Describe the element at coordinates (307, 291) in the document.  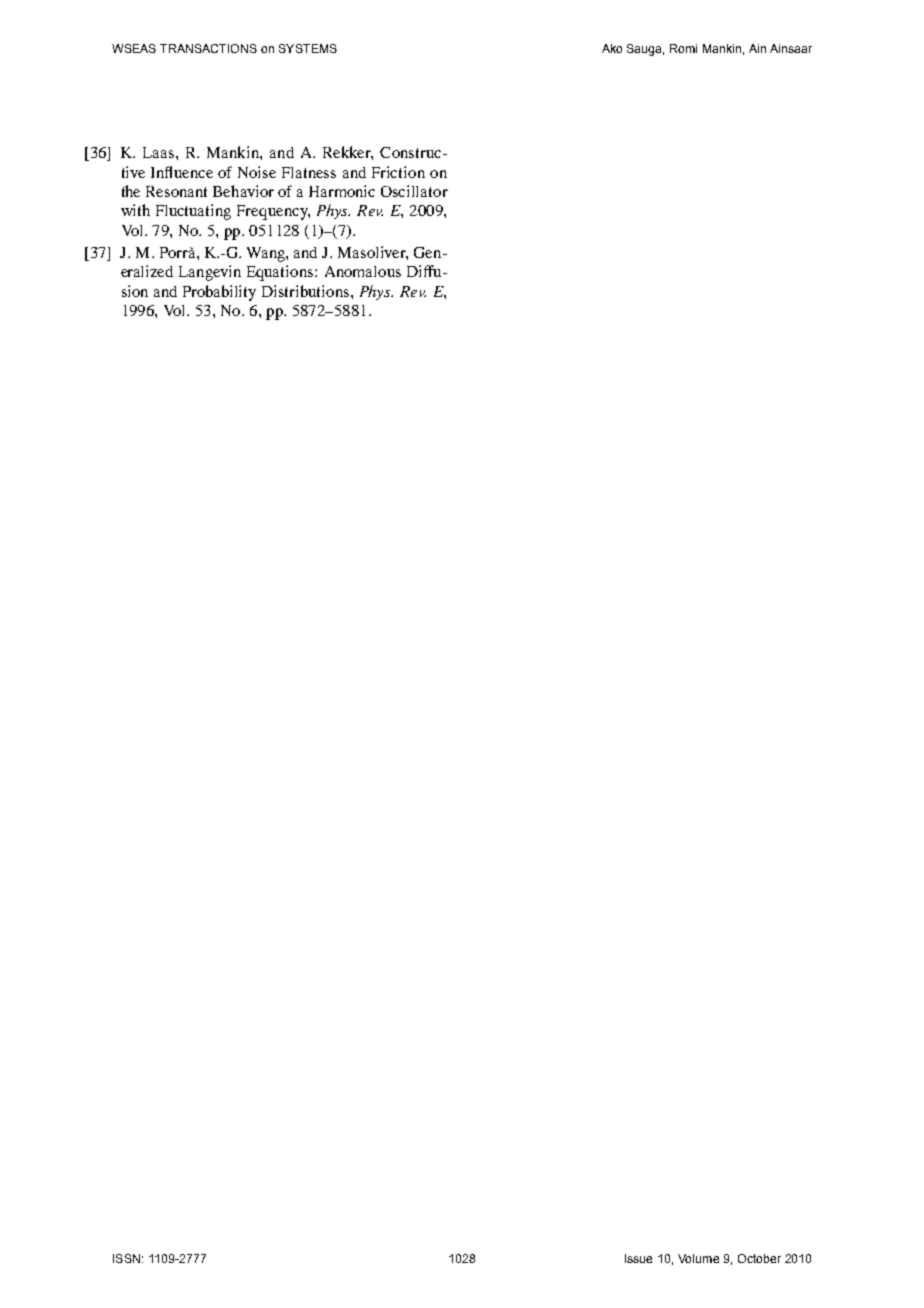
I see `Distributions` at that location.
